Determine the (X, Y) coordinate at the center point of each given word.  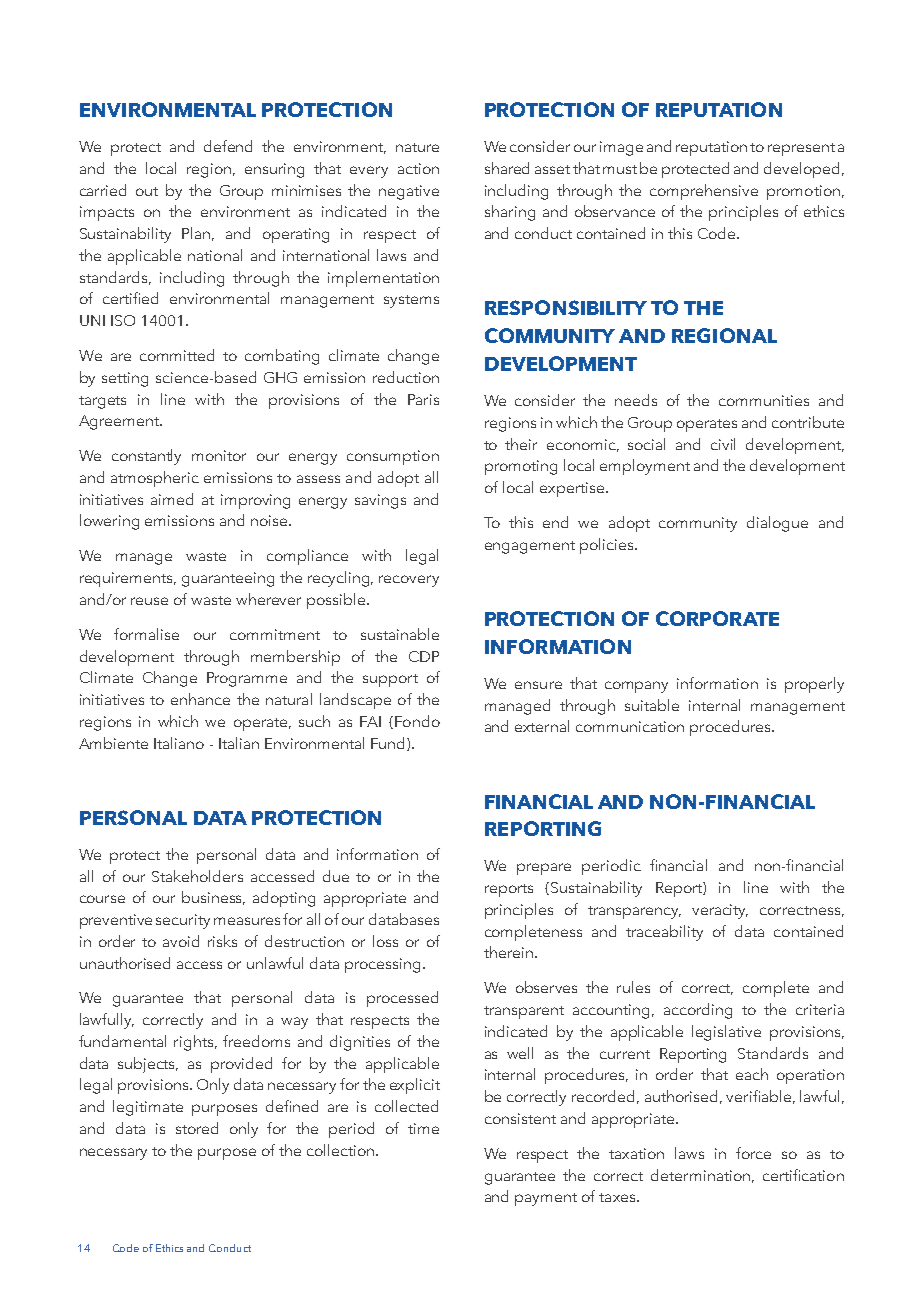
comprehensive (704, 192)
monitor (219, 455)
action (418, 168)
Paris (423, 399)
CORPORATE (717, 618)
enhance (200, 699)
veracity (720, 911)
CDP (424, 656)
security (183, 921)
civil (723, 444)
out (147, 191)
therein (508, 952)
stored (197, 1128)
